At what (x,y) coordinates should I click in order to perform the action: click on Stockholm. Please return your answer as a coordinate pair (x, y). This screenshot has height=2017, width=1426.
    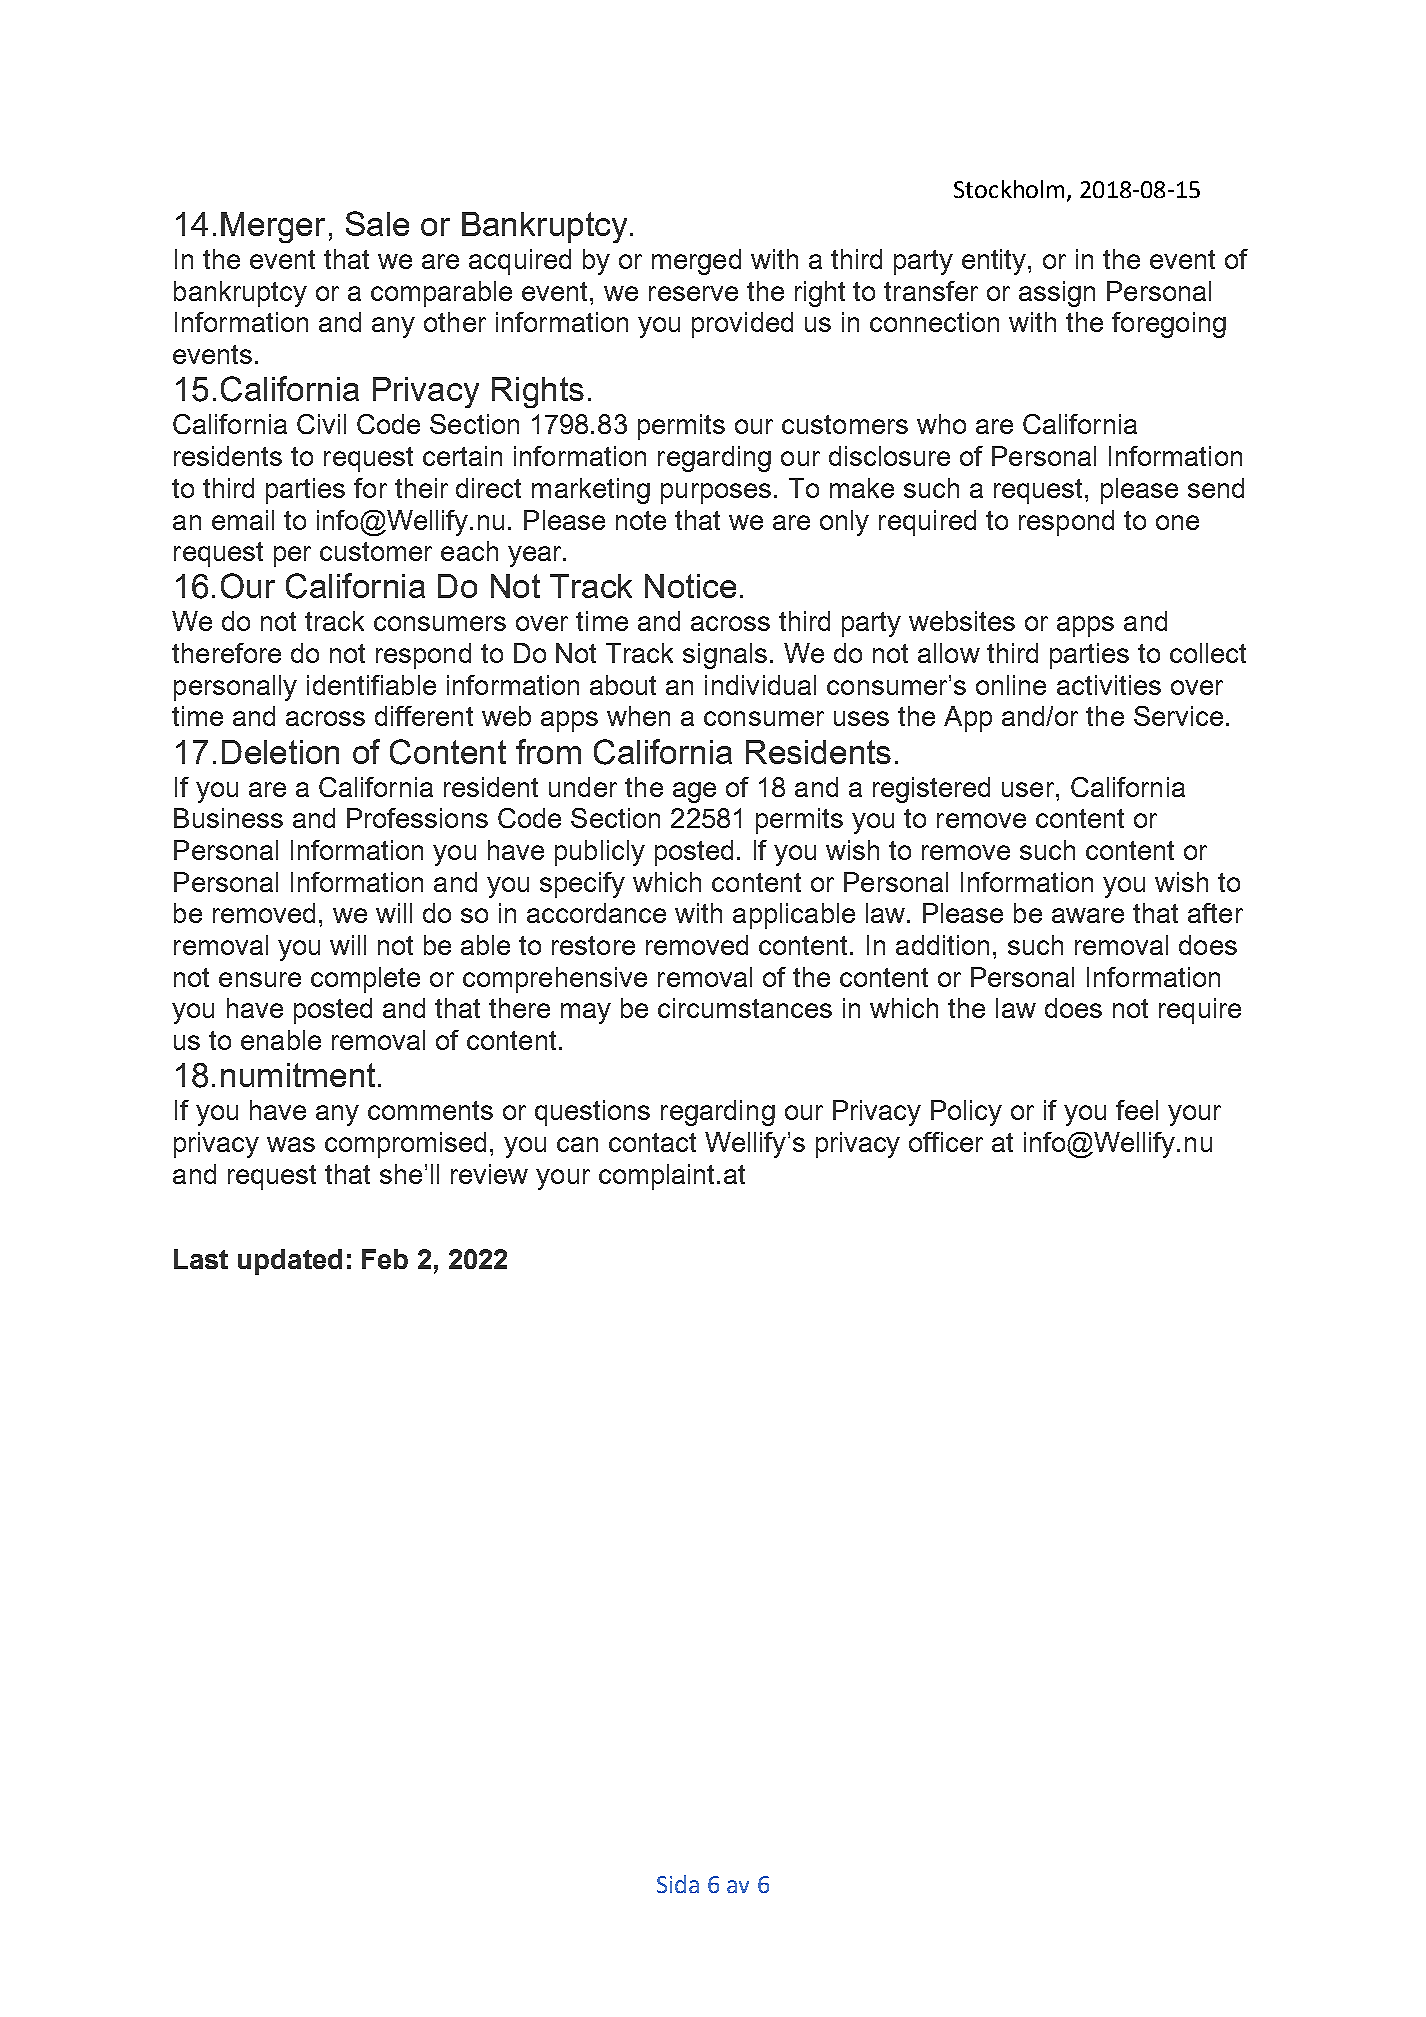
    Looking at the image, I should click on (1009, 189).
